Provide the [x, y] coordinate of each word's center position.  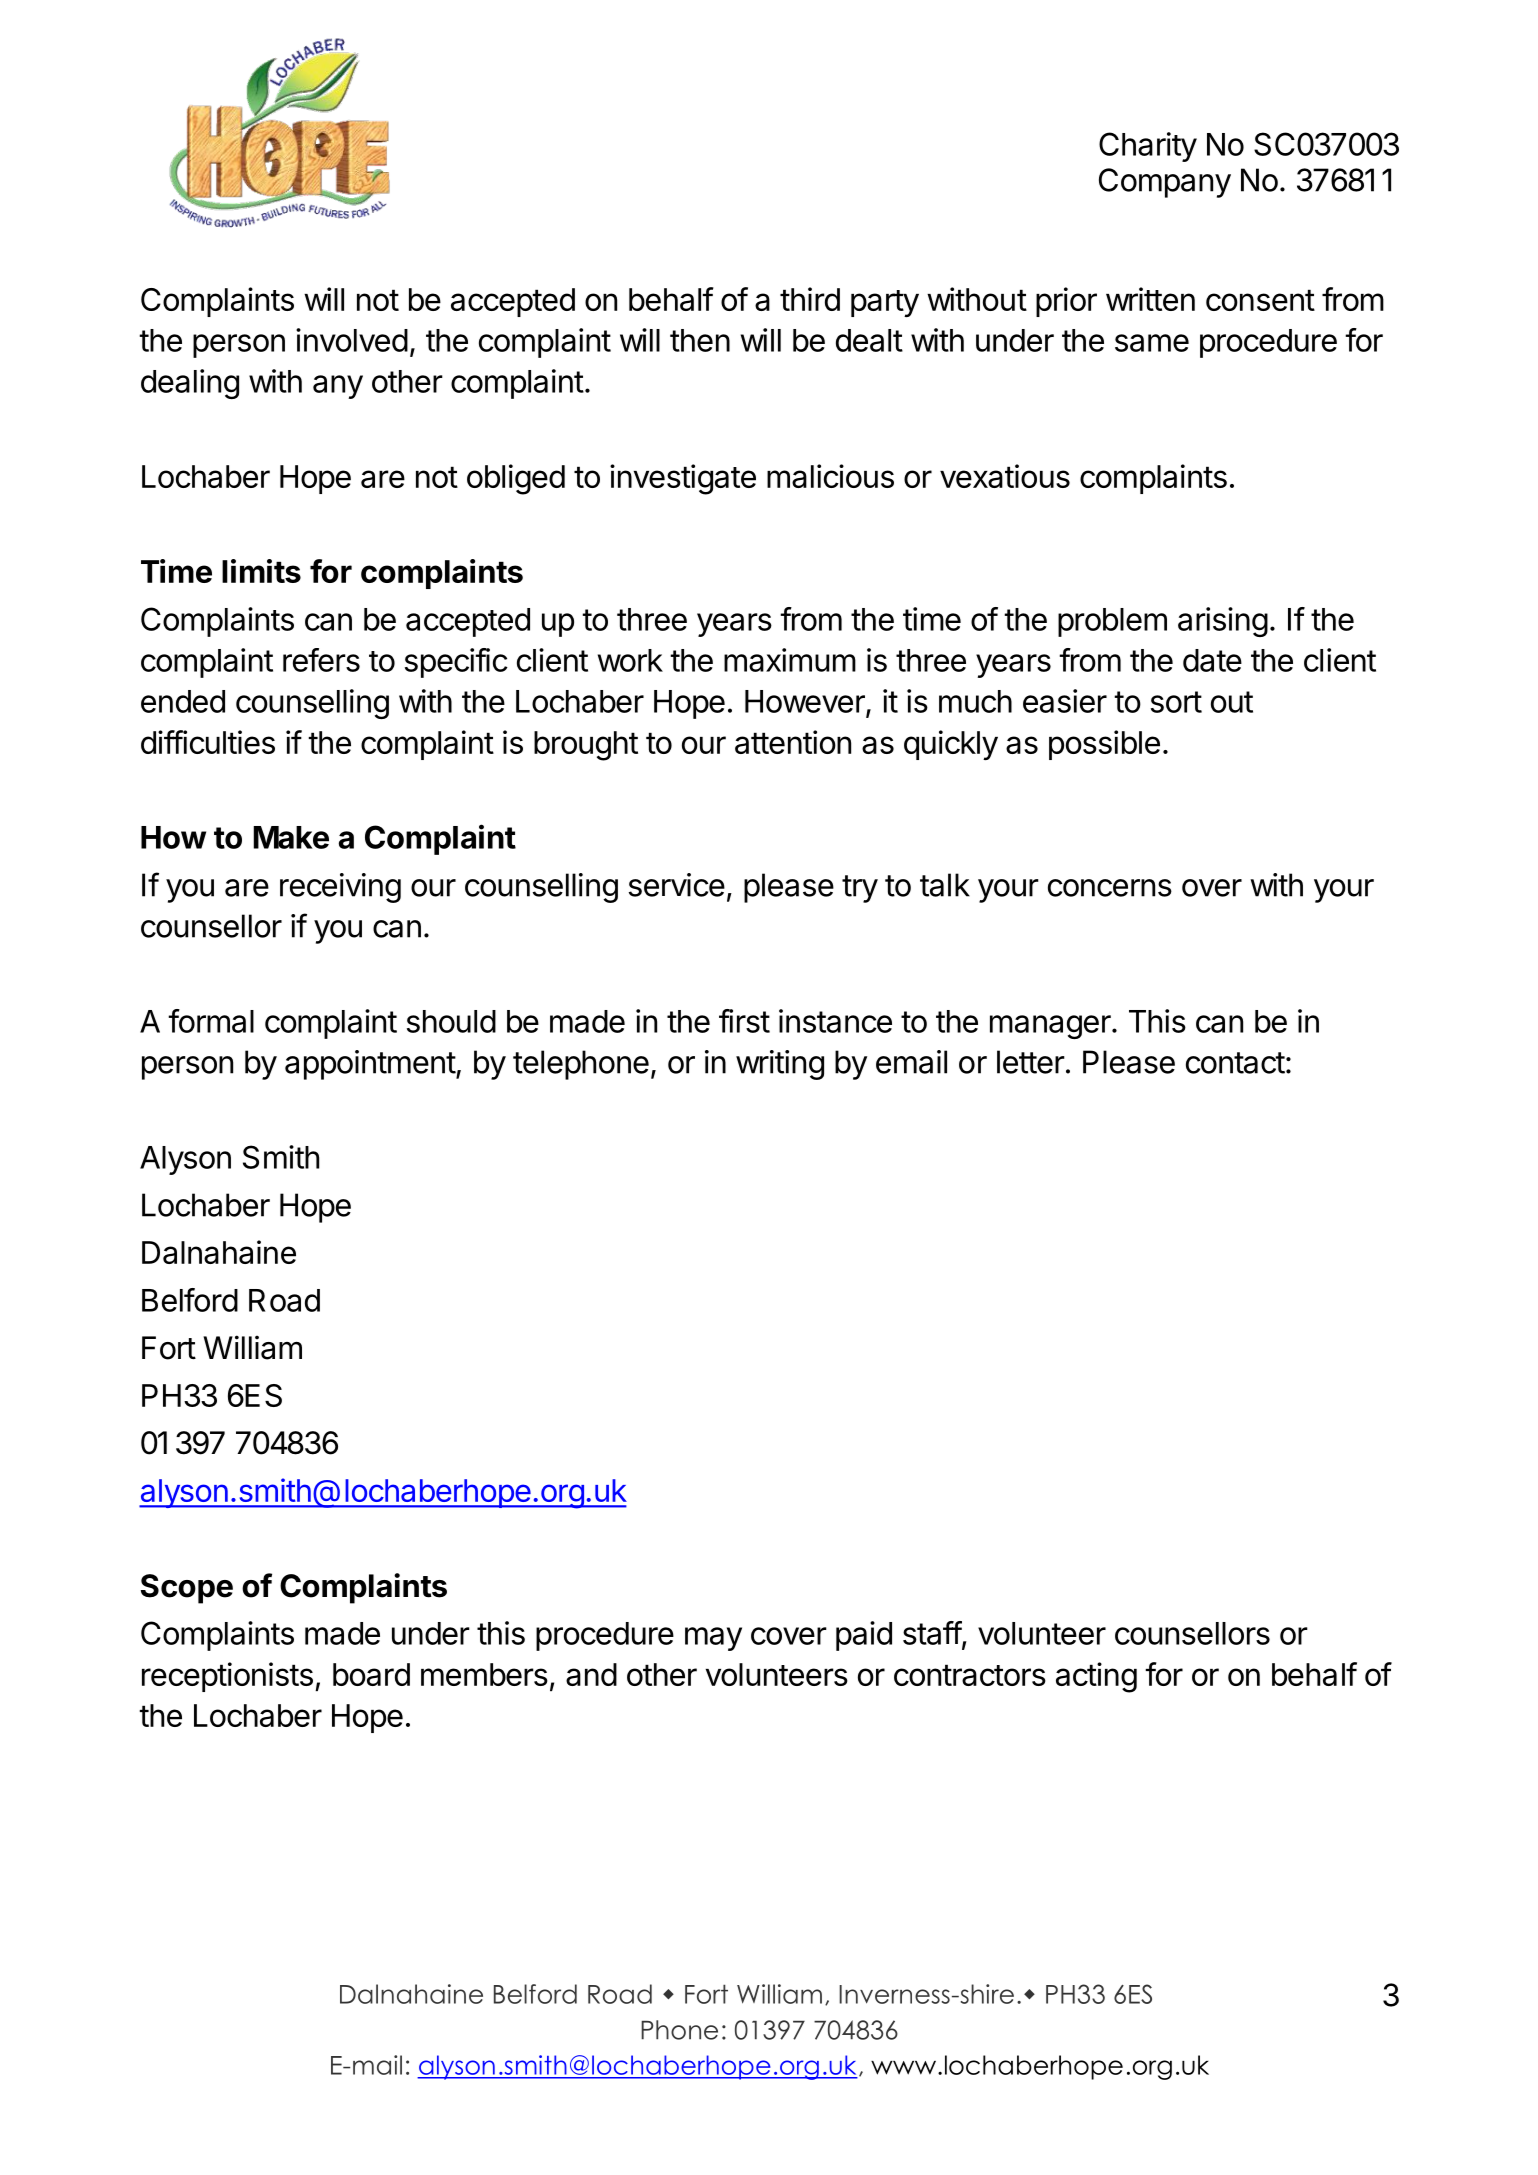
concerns [1110, 888]
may [713, 1639]
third [810, 299]
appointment [371, 1065]
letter [1031, 1062]
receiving [340, 888]
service [677, 885]
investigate [683, 479]
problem [1112, 622]
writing [780, 1065]
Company [1165, 183]
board [371, 1674]
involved [352, 340]
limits [261, 571]
